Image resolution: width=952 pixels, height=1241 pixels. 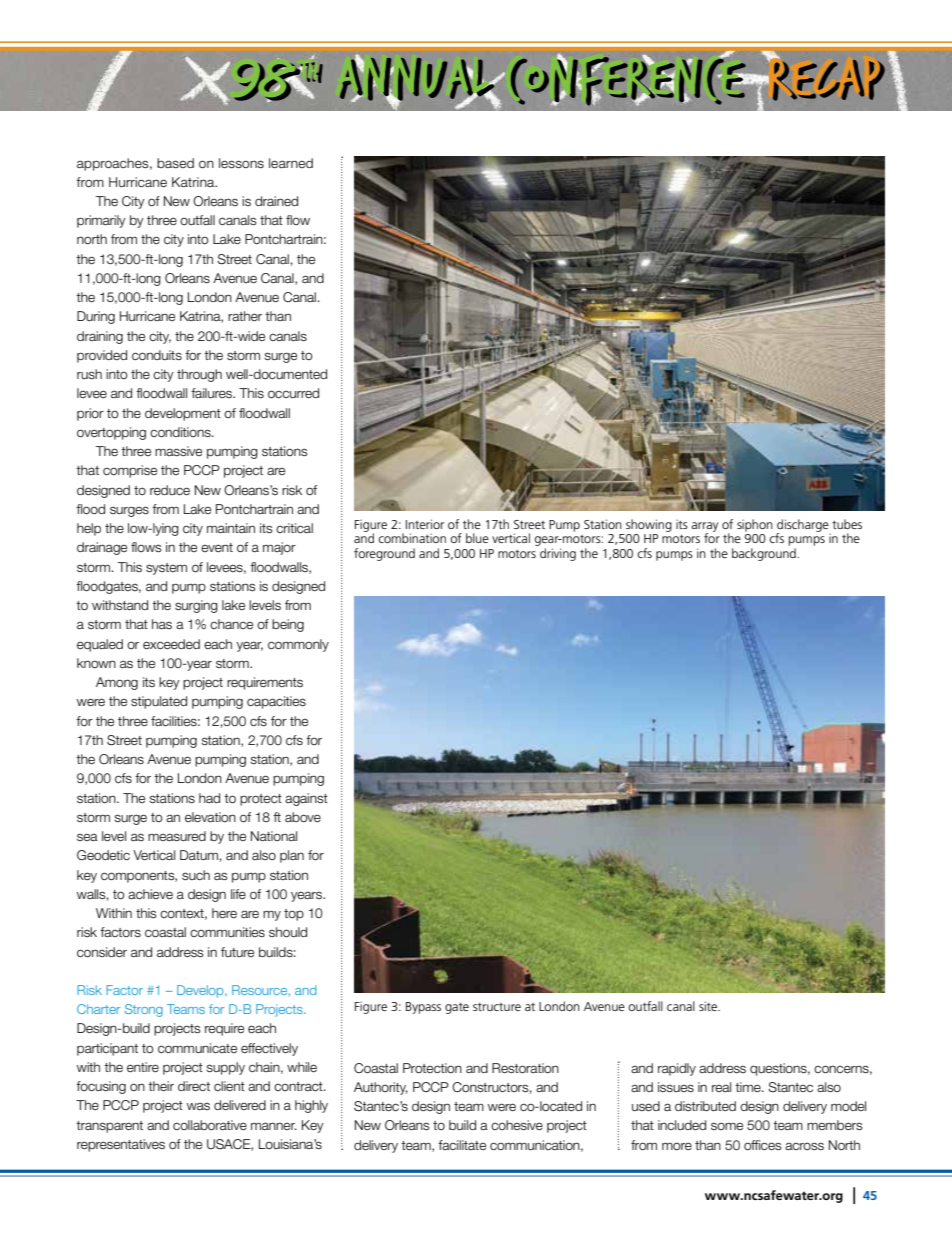 I want to click on was, so click(x=198, y=1106).
